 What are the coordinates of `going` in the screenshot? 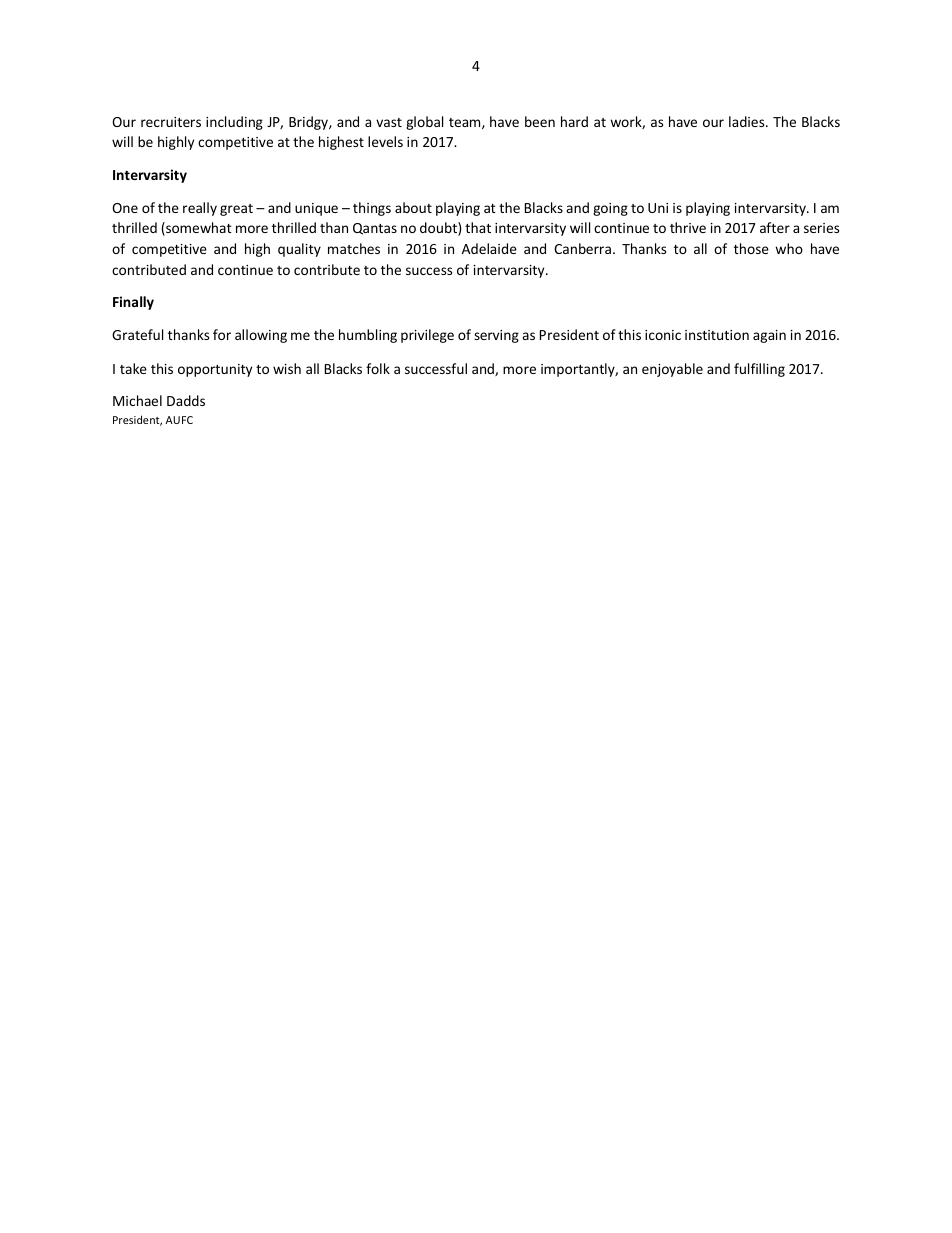 It's located at (610, 209).
